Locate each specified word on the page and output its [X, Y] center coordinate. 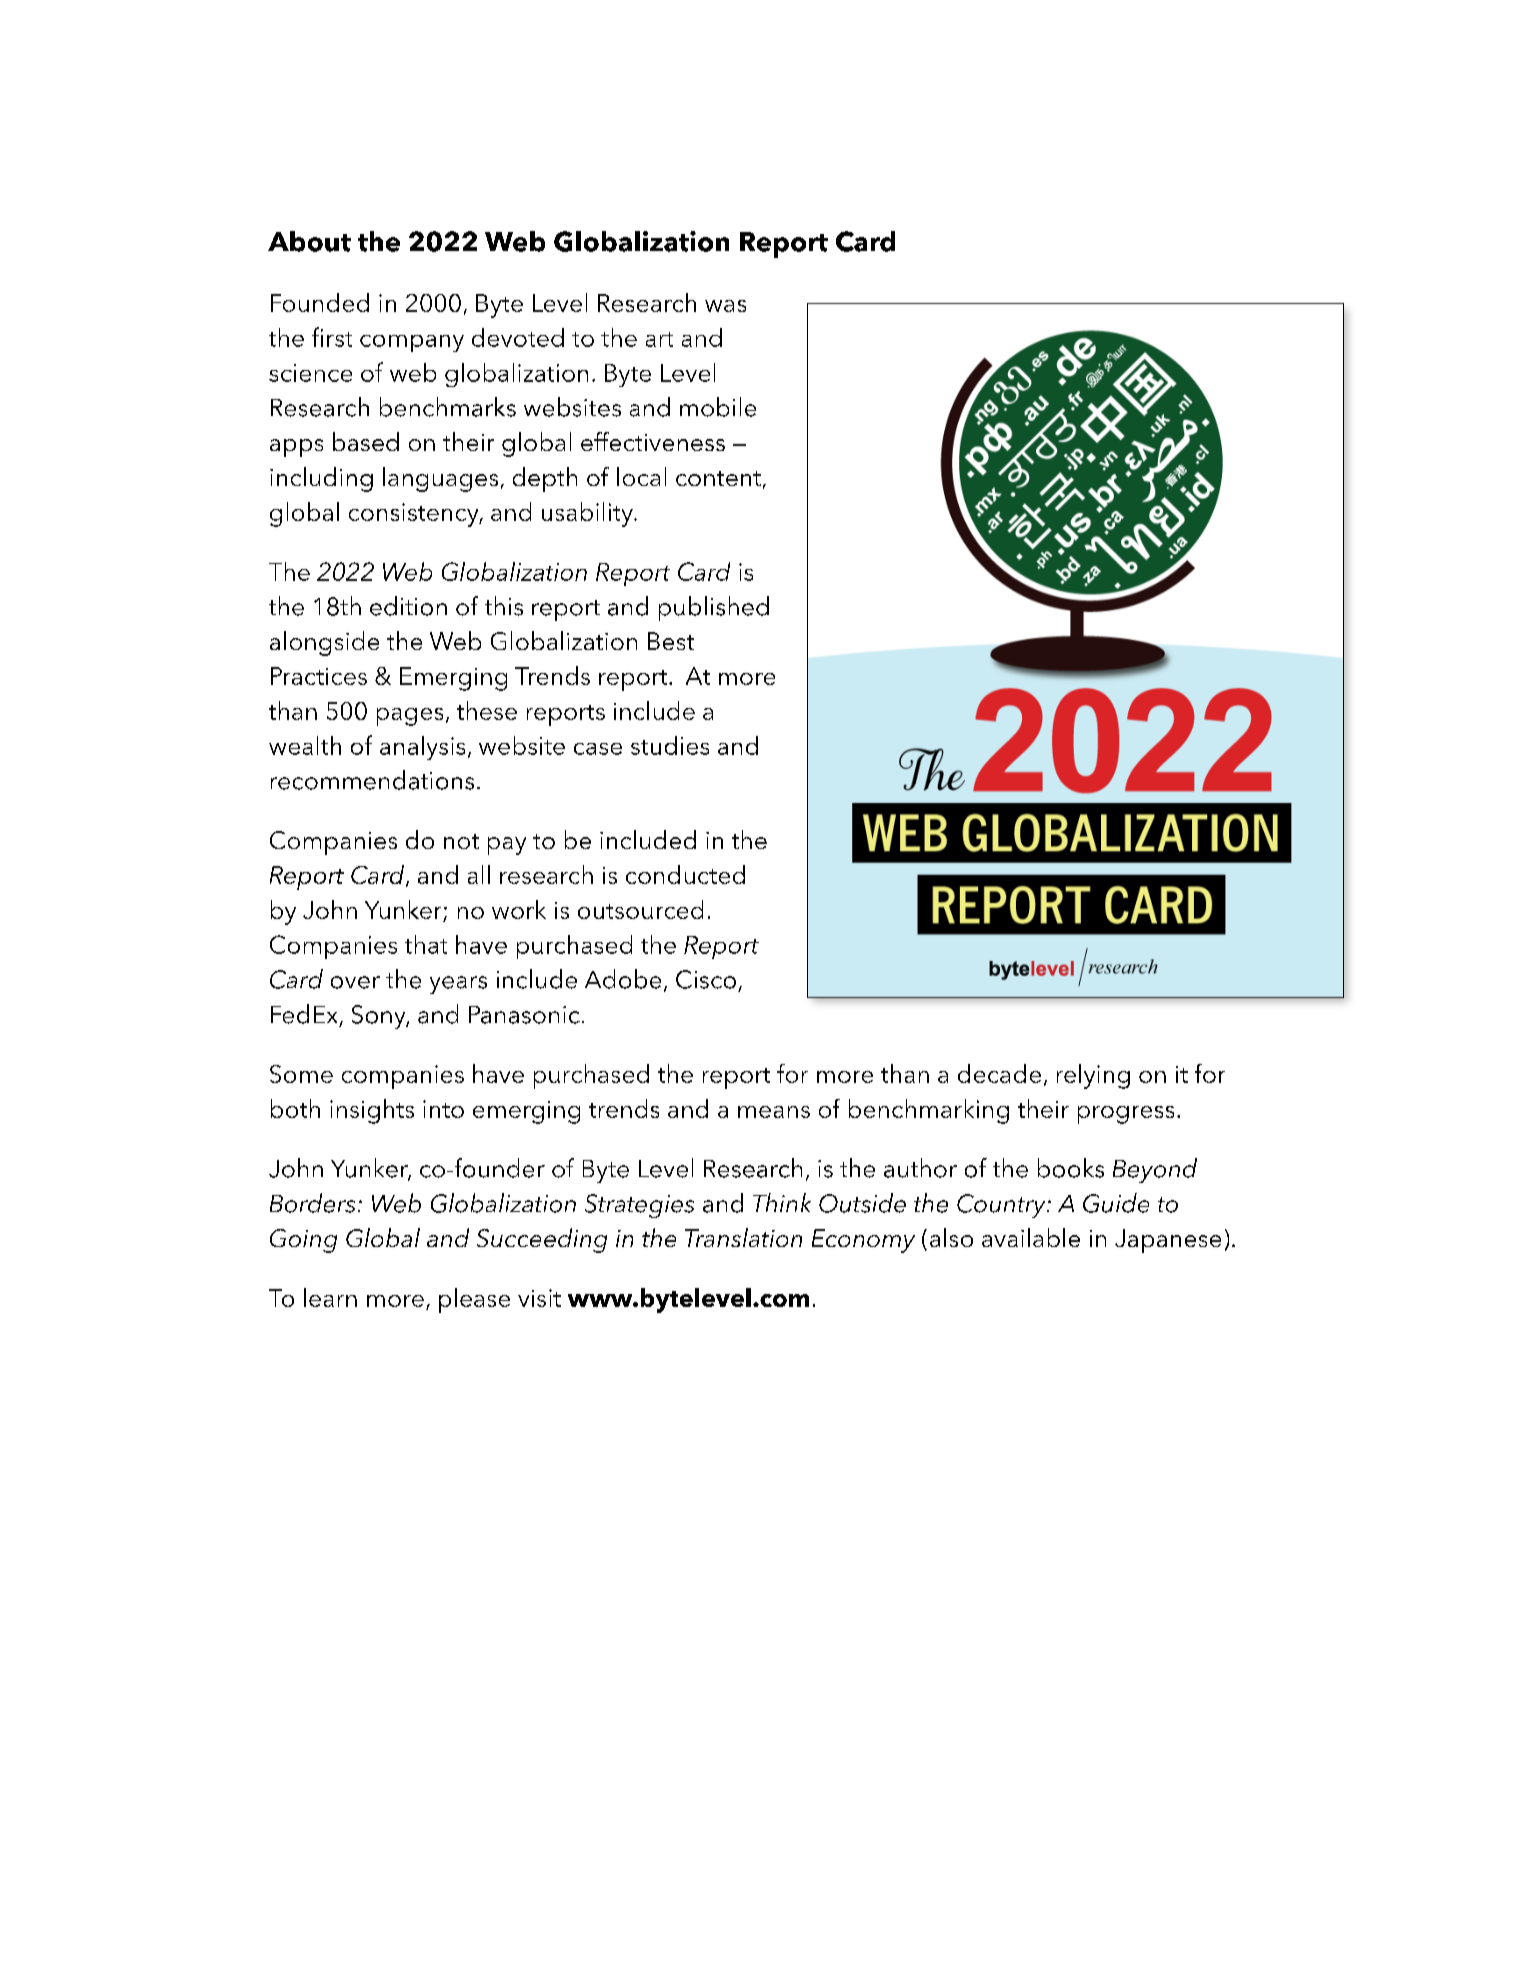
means [774, 1112]
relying [1093, 1076]
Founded [320, 302]
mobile [718, 407]
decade [999, 1073]
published [714, 608]
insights [372, 1111]
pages [410, 717]
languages [440, 479]
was [725, 306]
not [461, 841]
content [718, 478]
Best [671, 641]
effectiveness [653, 441]
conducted [685, 874]
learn [330, 1297]
